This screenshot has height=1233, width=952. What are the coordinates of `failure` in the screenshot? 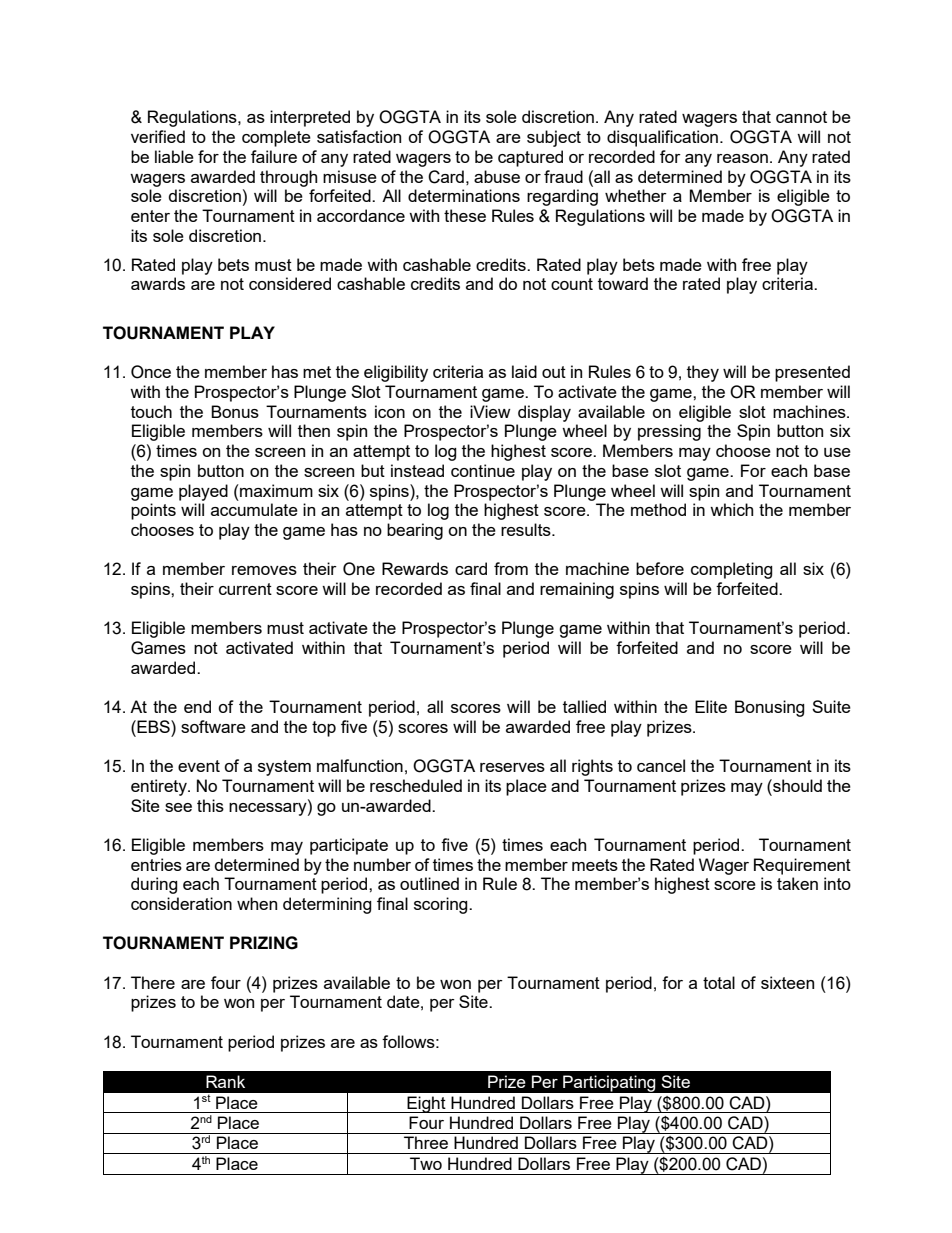 It's located at (274, 156).
